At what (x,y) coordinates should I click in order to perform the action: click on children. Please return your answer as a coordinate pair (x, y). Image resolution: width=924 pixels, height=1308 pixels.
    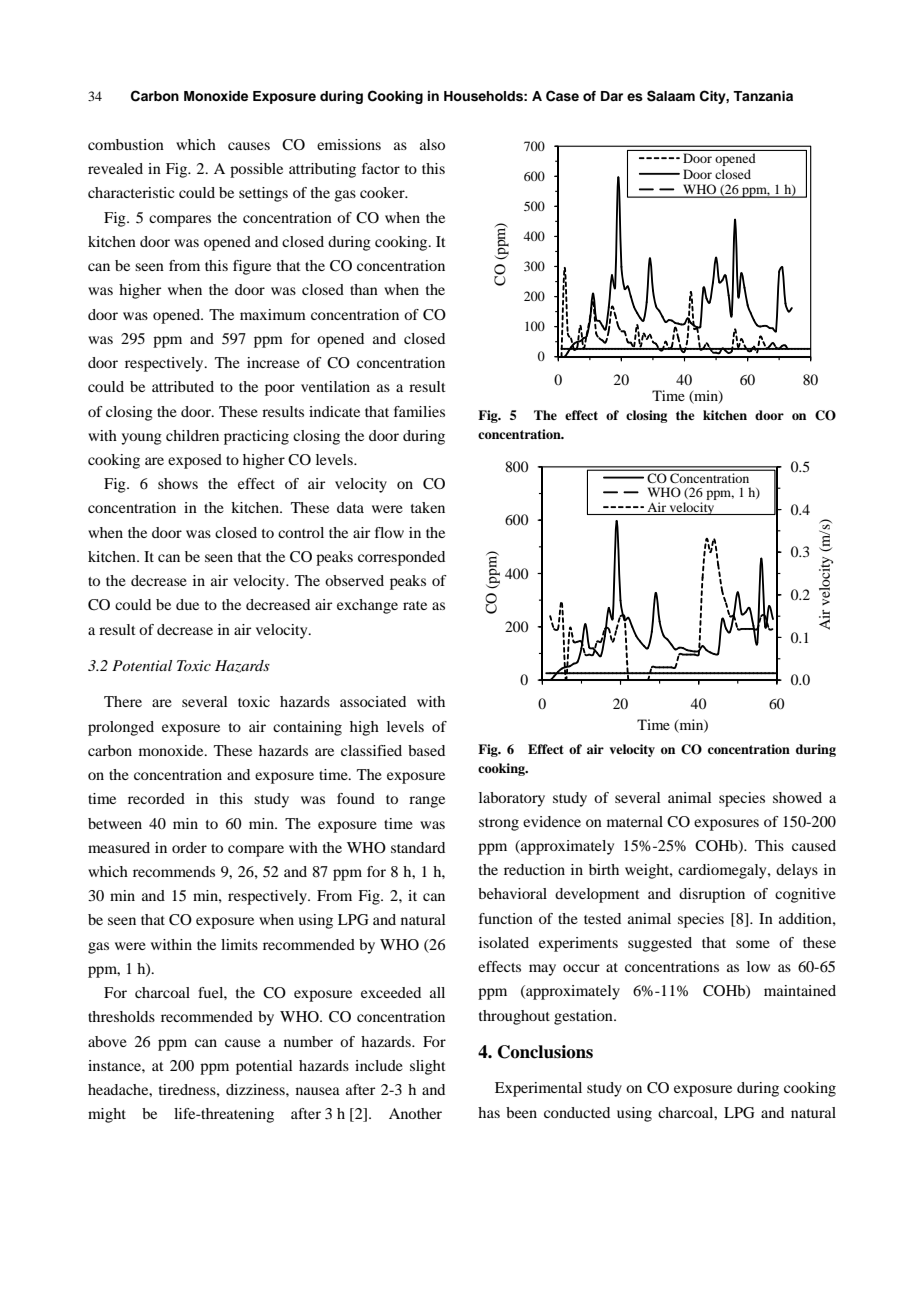
    Looking at the image, I should click on (192, 435).
